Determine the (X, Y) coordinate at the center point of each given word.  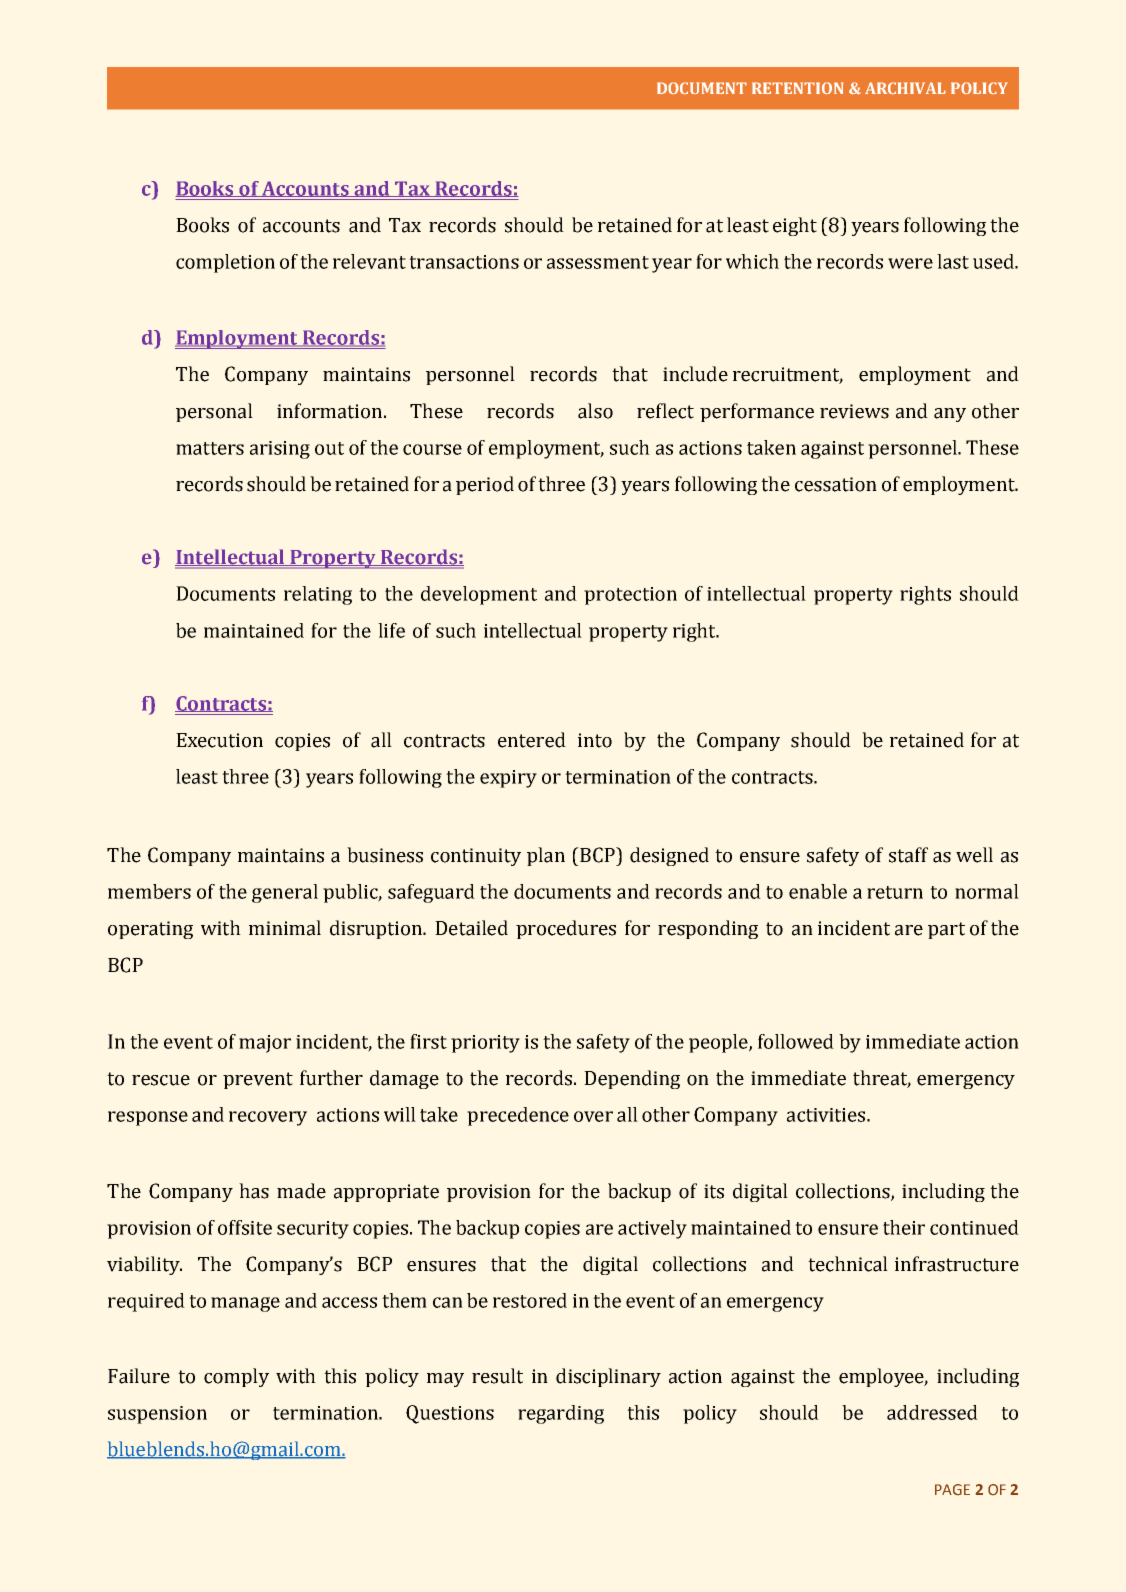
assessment (598, 262)
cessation (836, 484)
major (265, 1044)
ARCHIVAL (905, 88)
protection (630, 596)
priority (485, 1044)
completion (225, 263)
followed (796, 1041)
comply (236, 1377)
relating (318, 595)
